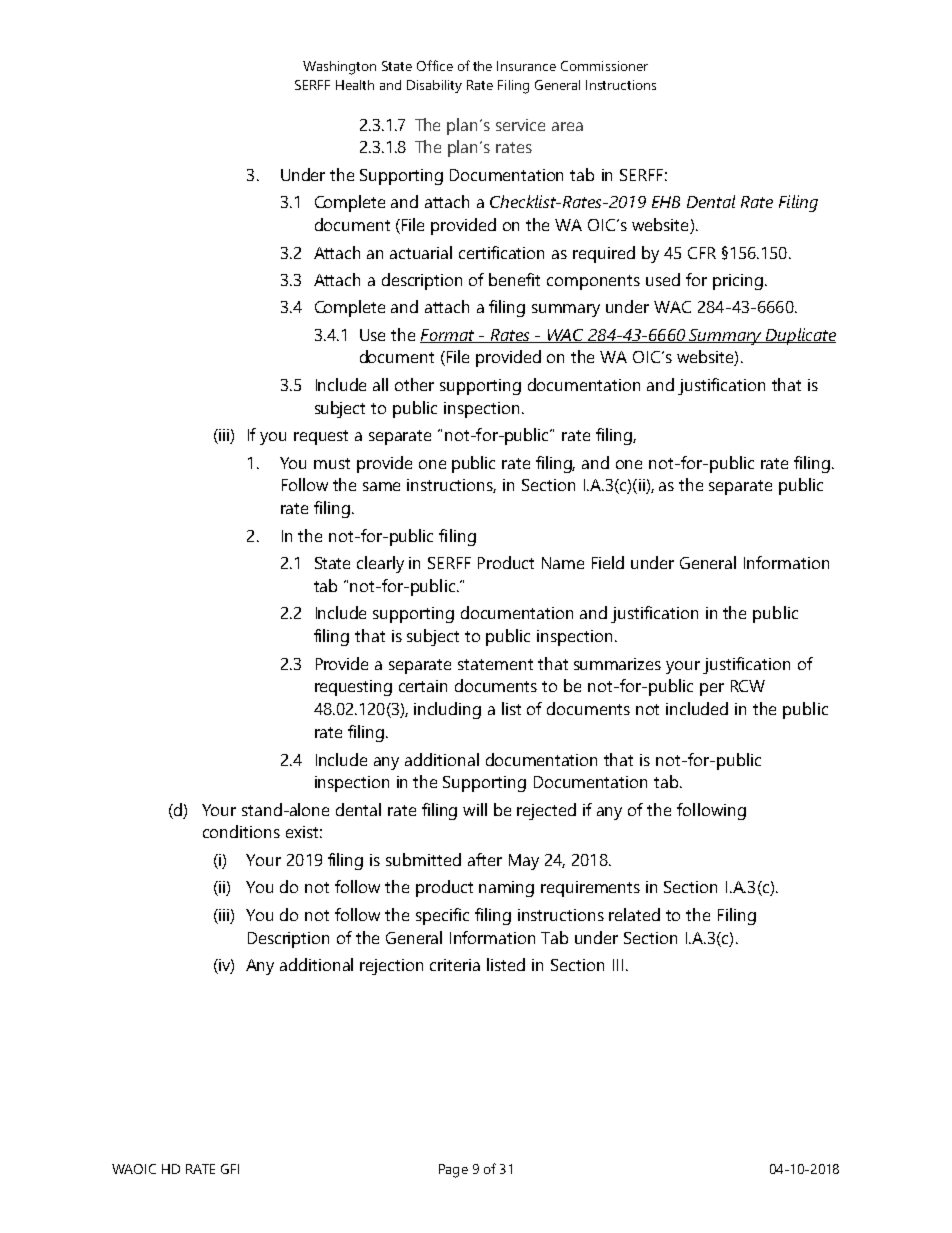 The width and height of the page is (952, 1233). Describe the element at coordinates (455, 965) in the page. I see `criteria` at that location.
